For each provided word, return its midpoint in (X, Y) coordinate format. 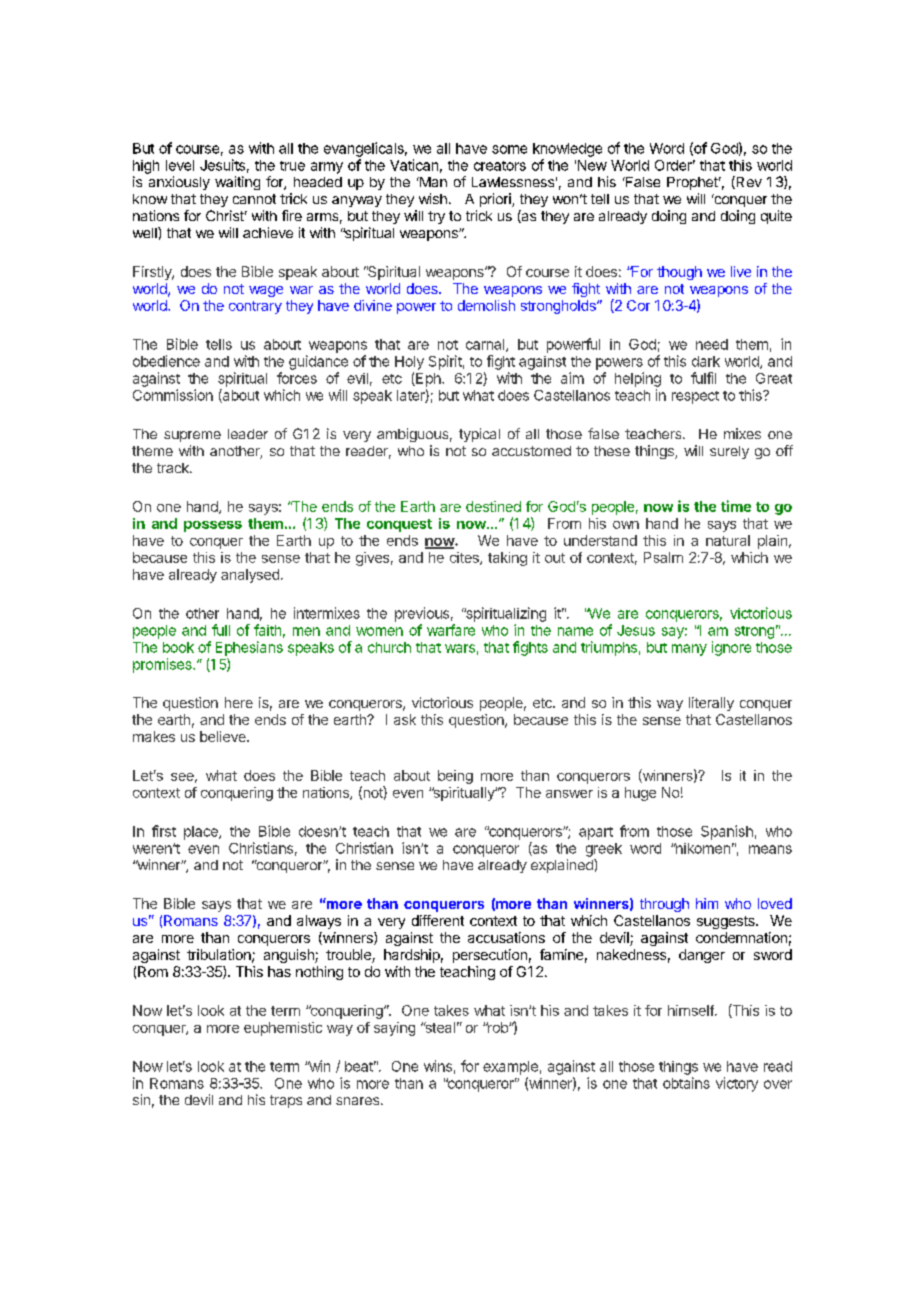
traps (286, 1101)
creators (500, 166)
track (174, 468)
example (510, 1068)
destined (493, 506)
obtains (686, 1083)
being (455, 777)
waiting (237, 183)
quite (776, 217)
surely (729, 452)
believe (224, 736)
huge (640, 794)
